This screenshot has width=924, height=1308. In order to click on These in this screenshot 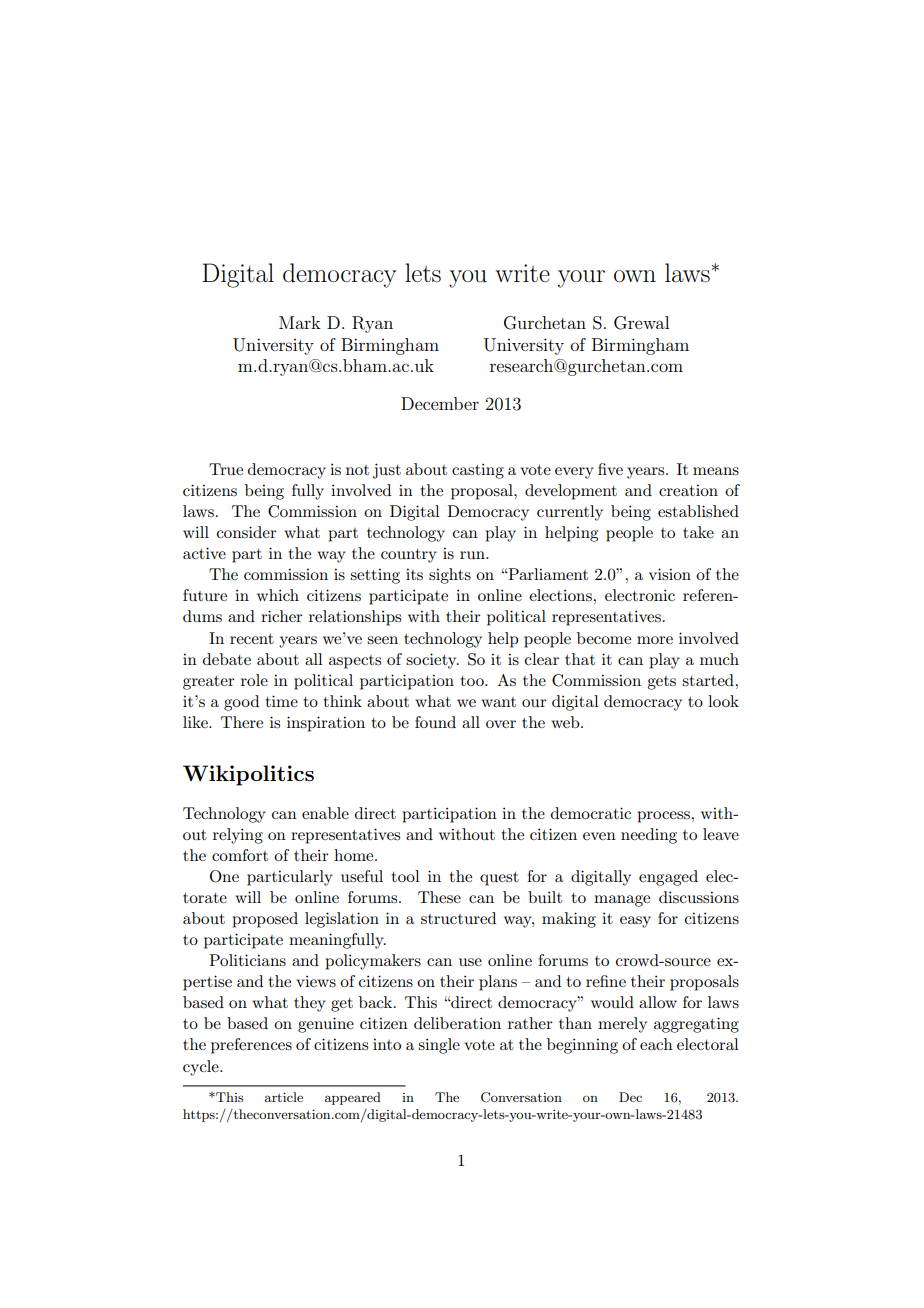, I will do `click(439, 897)`.
